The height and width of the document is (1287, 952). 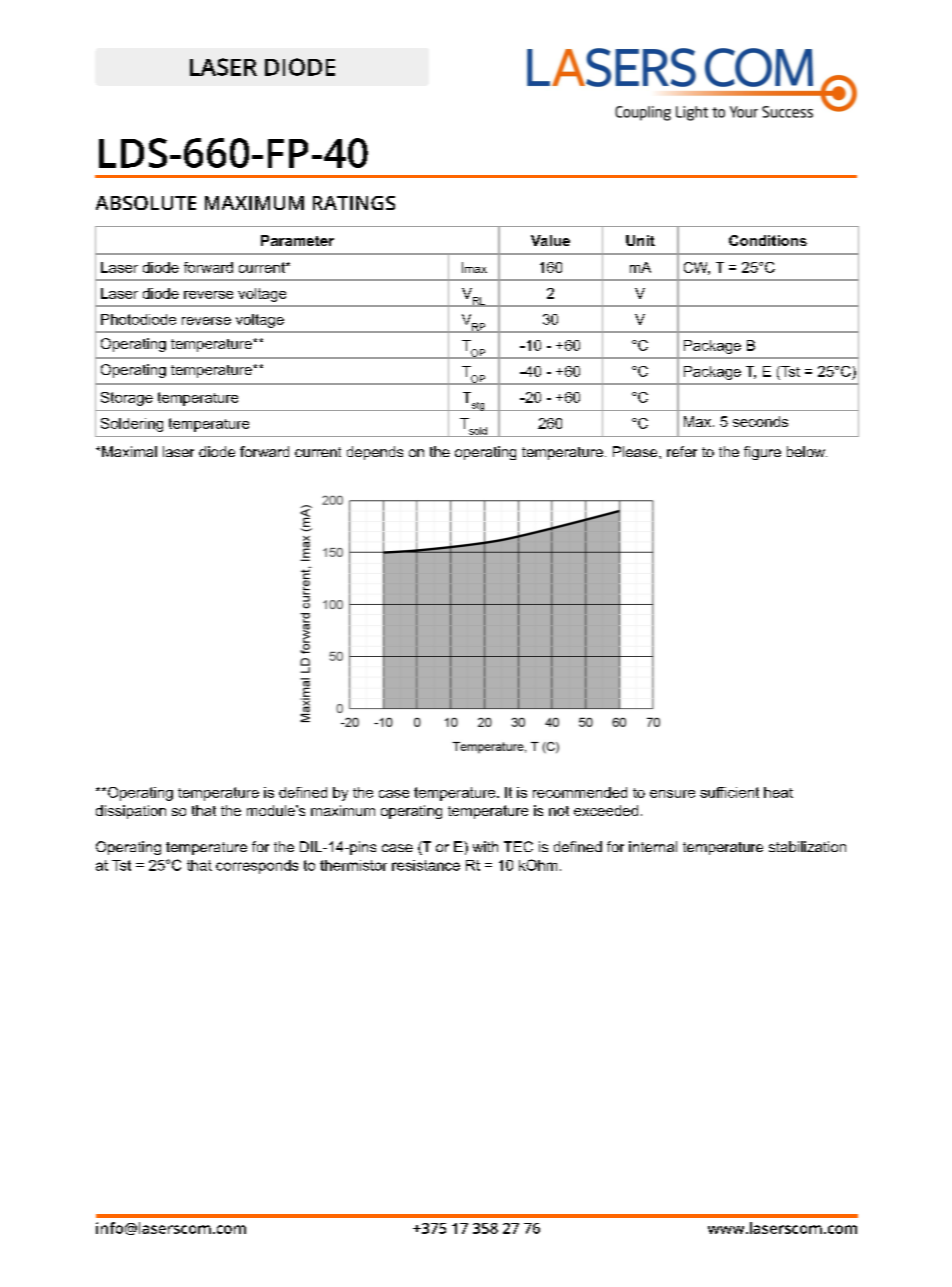 I want to click on with, so click(x=485, y=846).
